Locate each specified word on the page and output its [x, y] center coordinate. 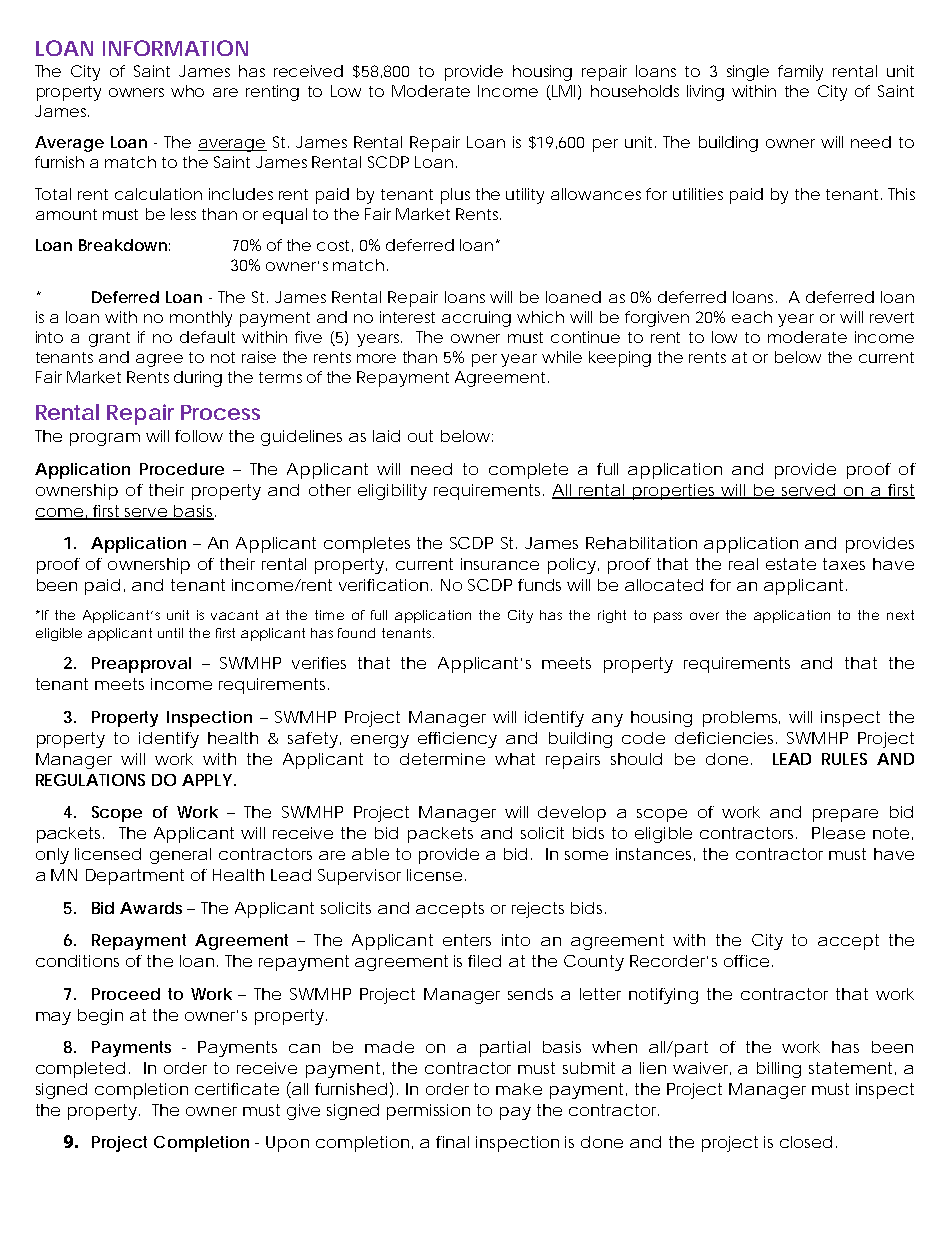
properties [675, 492]
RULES [844, 759]
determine [442, 759]
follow [199, 436]
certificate [237, 1089]
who [187, 91]
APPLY [207, 780]
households [635, 91]
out [420, 436]
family [800, 73]
